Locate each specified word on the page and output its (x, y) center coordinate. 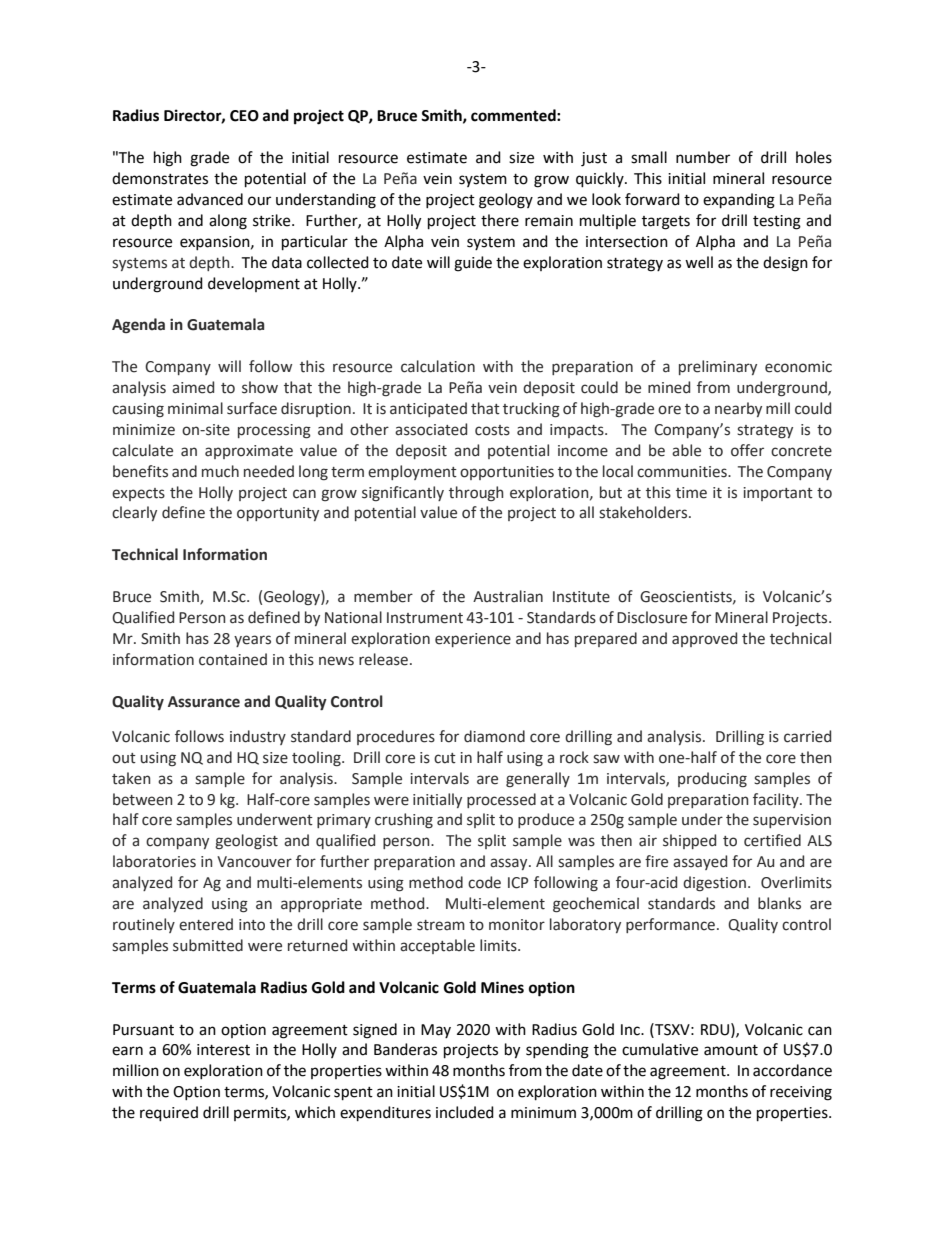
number (703, 157)
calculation (438, 366)
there (500, 220)
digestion (714, 883)
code (484, 882)
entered (206, 924)
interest (223, 1050)
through (476, 493)
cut (445, 758)
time (691, 493)
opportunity (278, 514)
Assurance (204, 702)
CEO (244, 116)
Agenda (138, 325)
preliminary (718, 367)
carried (807, 736)
